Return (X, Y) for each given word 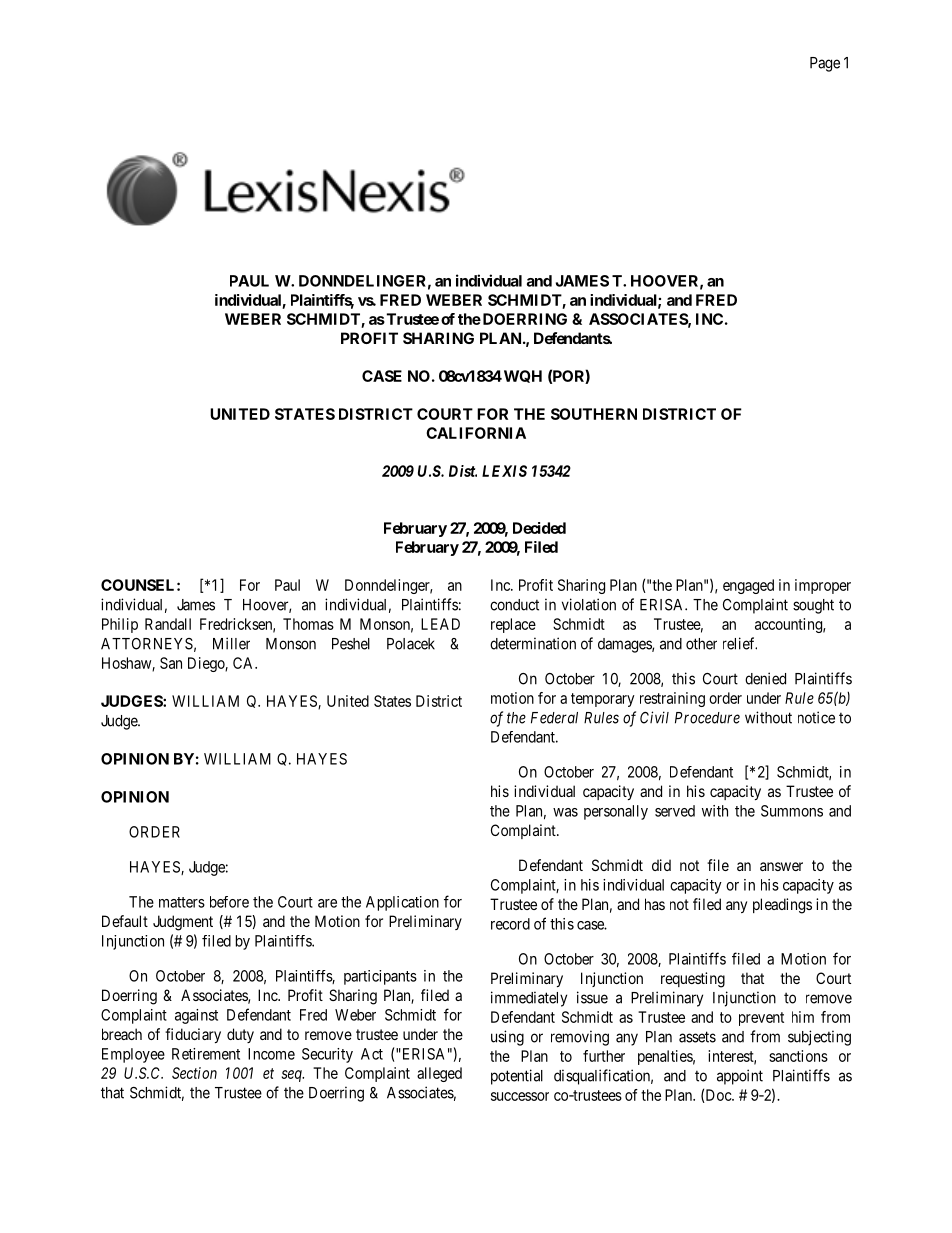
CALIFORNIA (476, 433)
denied (765, 678)
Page (825, 64)
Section (194, 1073)
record (510, 924)
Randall (168, 624)
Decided (539, 528)
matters (182, 902)
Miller (231, 643)
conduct (514, 605)
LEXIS (504, 471)
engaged (748, 586)
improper (823, 586)
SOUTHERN (594, 414)
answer (781, 866)
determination (533, 643)
